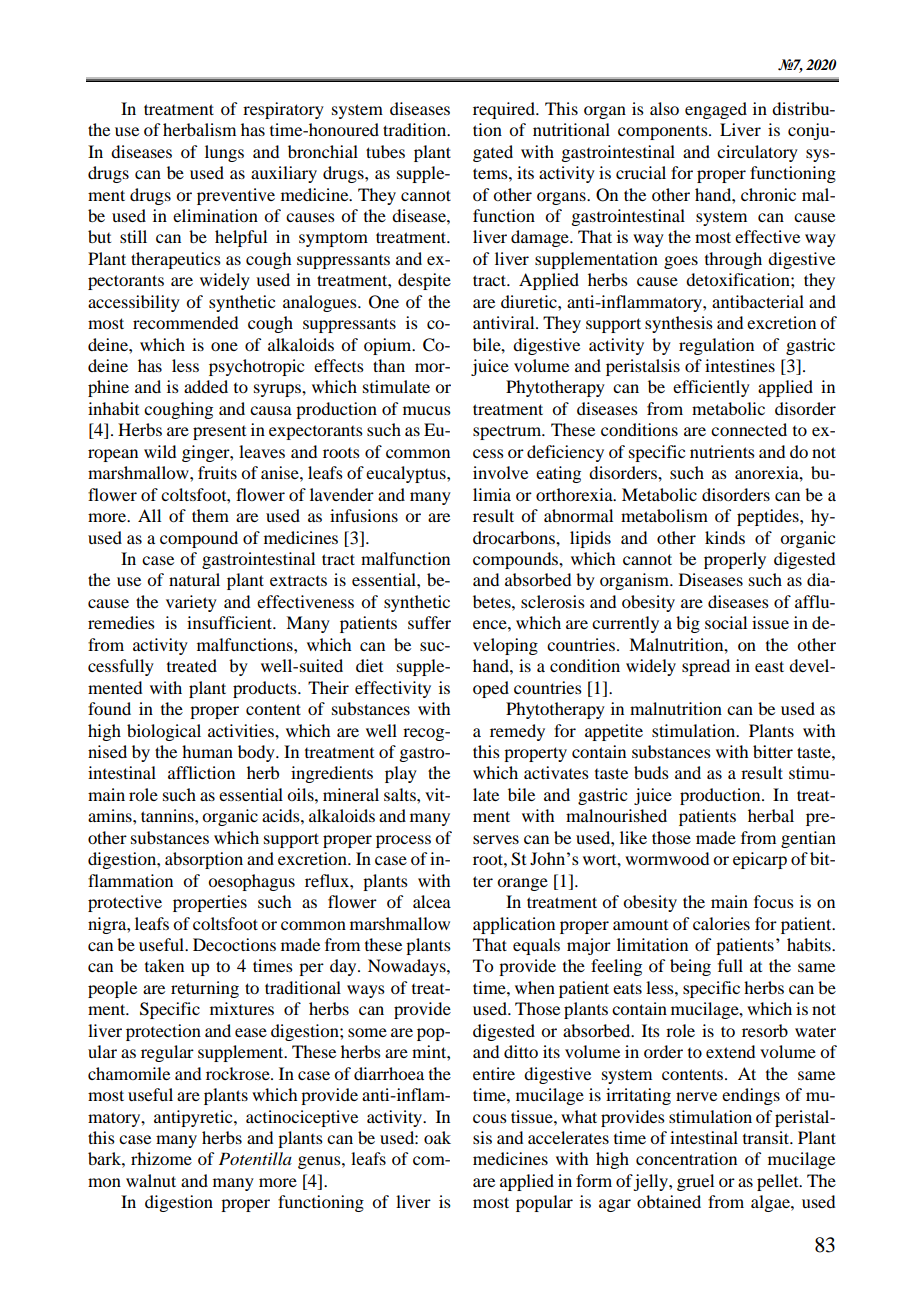 The width and height of the screenshot is (924, 1308). I want to click on rhizome, so click(161, 1158).
